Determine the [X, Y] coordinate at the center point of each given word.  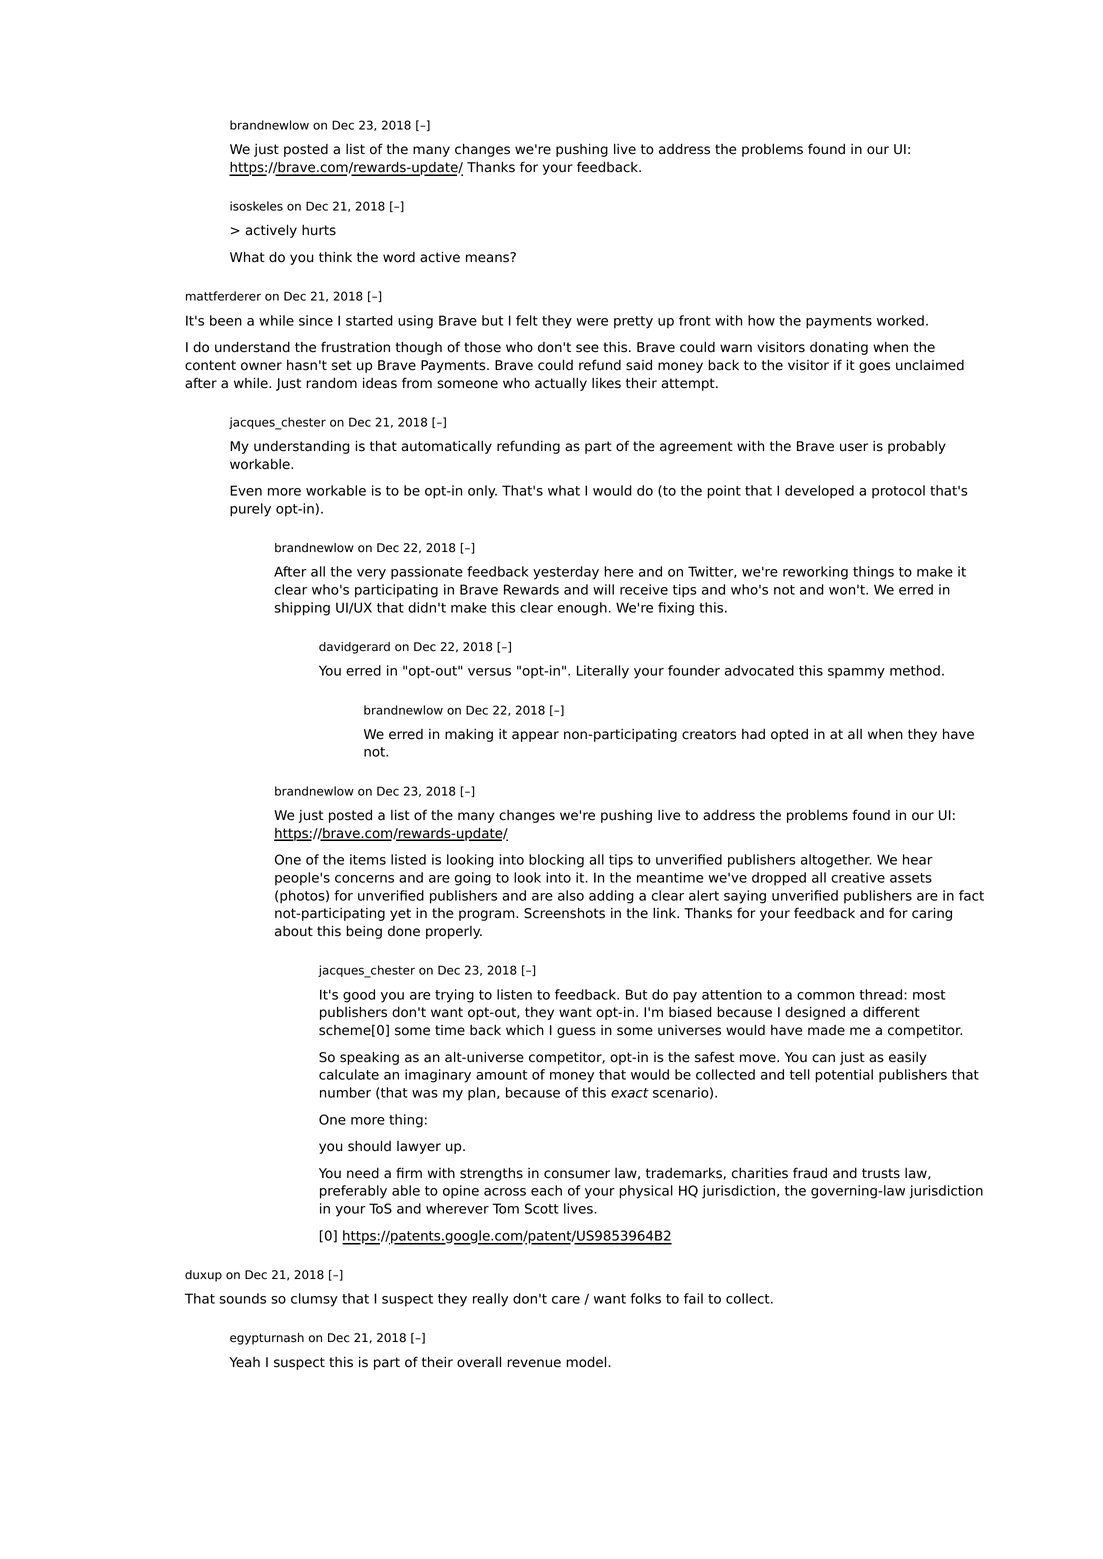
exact [630, 1093]
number [345, 1092]
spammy [856, 673]
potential [844, 1076]
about [294, 931]
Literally [603, 672]
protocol [898, 492]
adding [611, 897]
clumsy [314, 1300]
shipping [302, 609]
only [482, 492]
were [592, 322]
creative [858, 877]
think [335, 257]
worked [900, 320]
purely [250, 510]
